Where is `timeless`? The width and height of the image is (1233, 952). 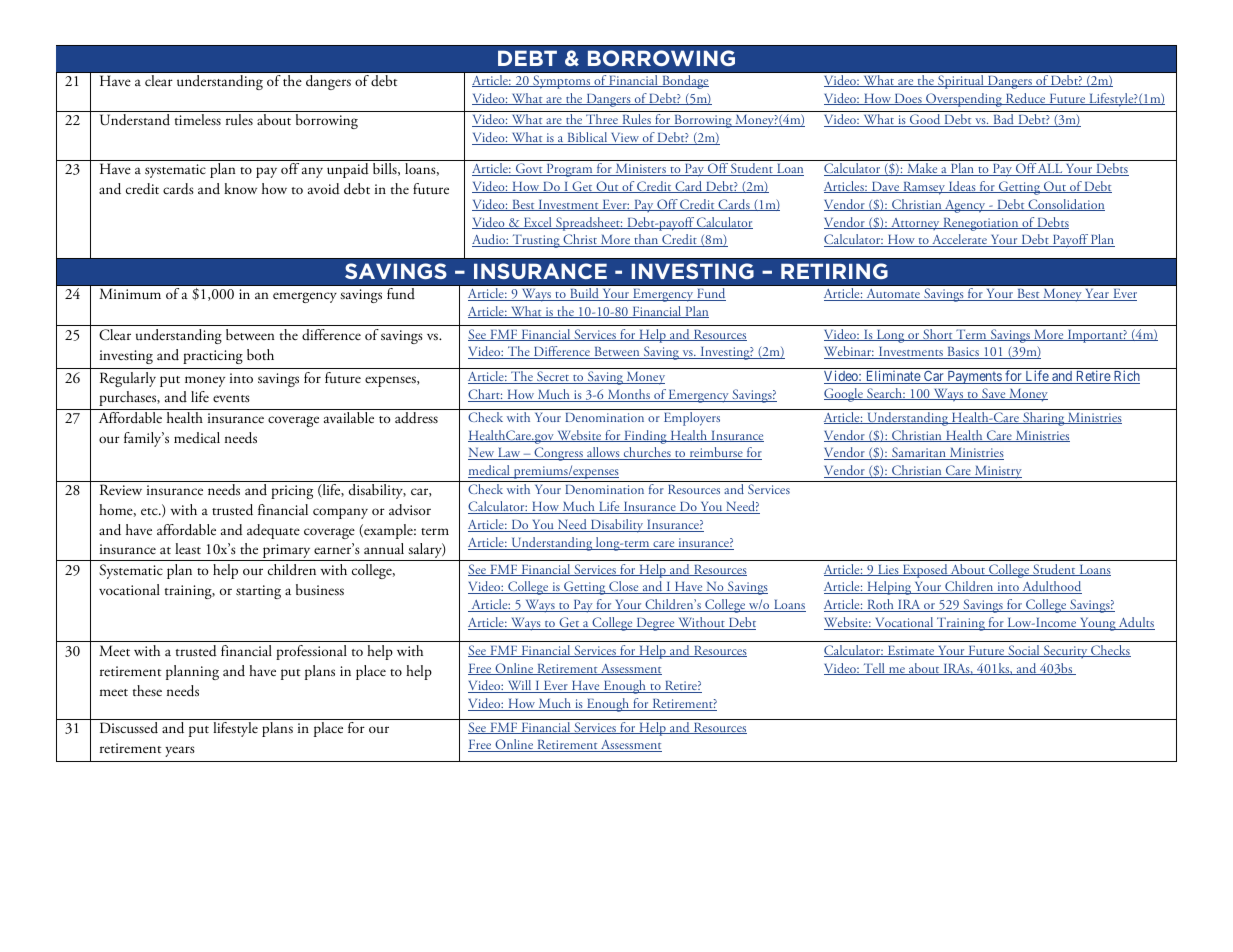 timeless is located at coordinates (198, 119).
